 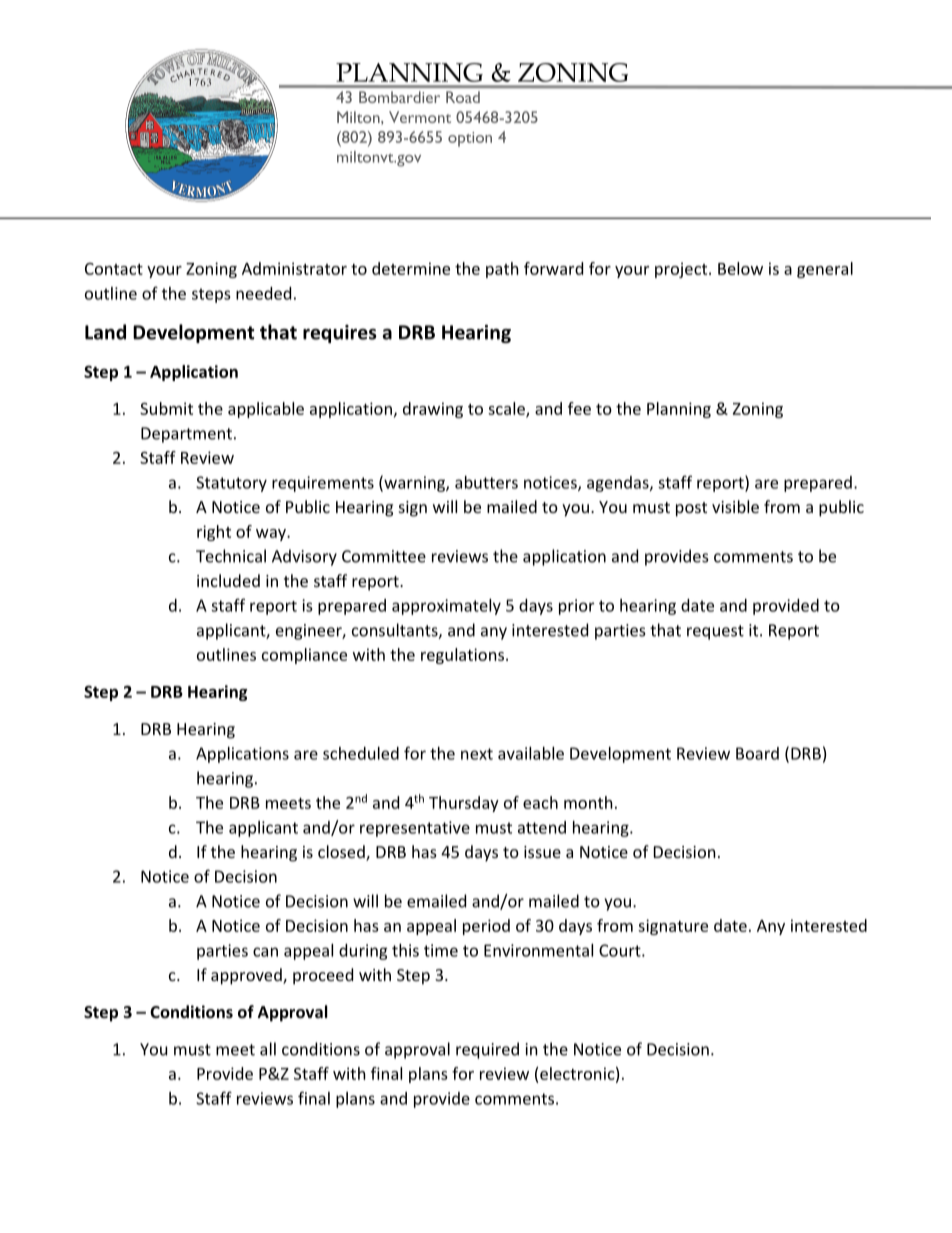 What do you see at coordinates (740, 268) in the screenshot?
I see `Below` at bounding box center [740, 268].
